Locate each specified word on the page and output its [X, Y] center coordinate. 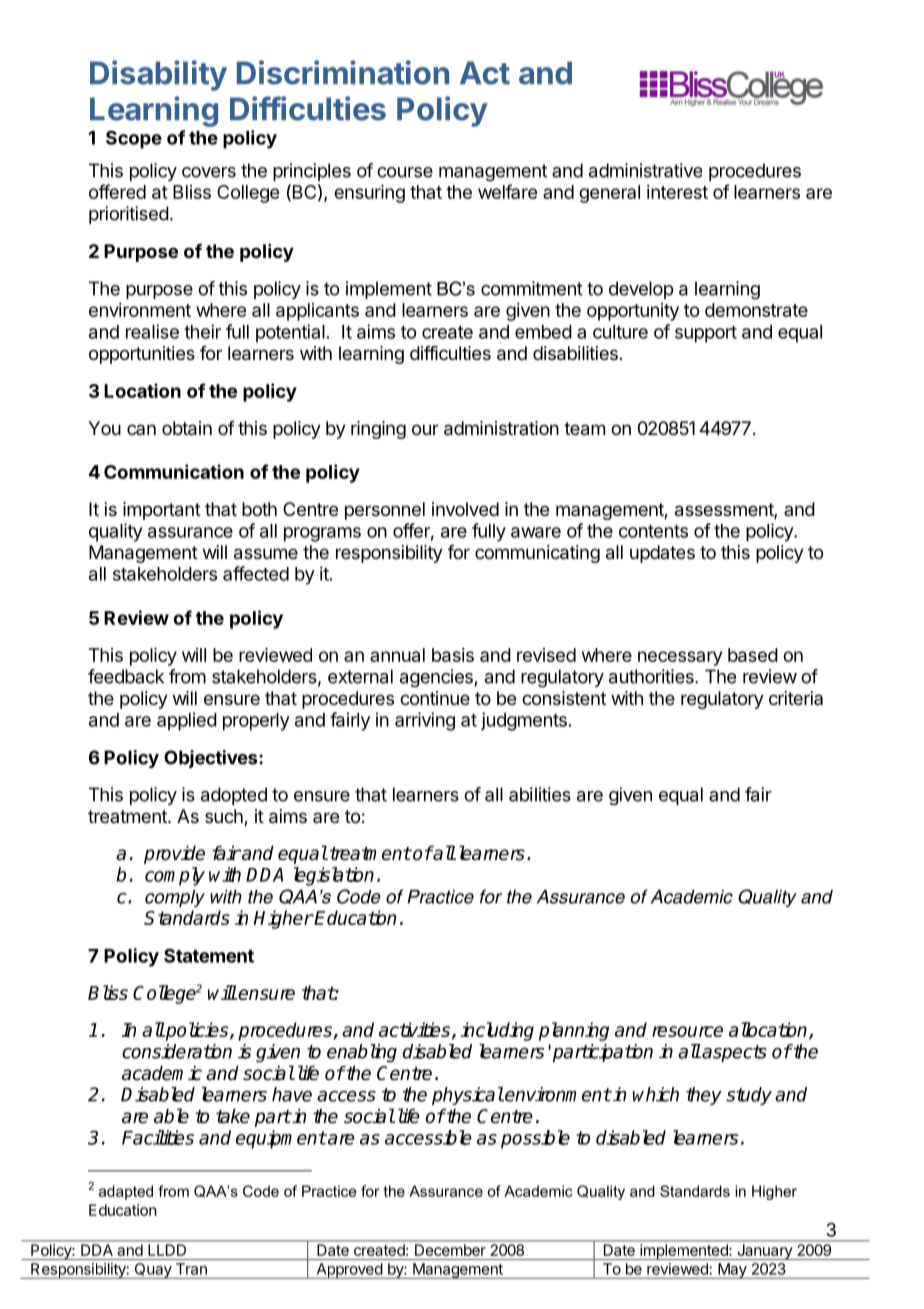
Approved [349, 1271]
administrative [645, 170]
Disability [158, 75]
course [405, 172]
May [732, 1271]
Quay [153, 1271]
